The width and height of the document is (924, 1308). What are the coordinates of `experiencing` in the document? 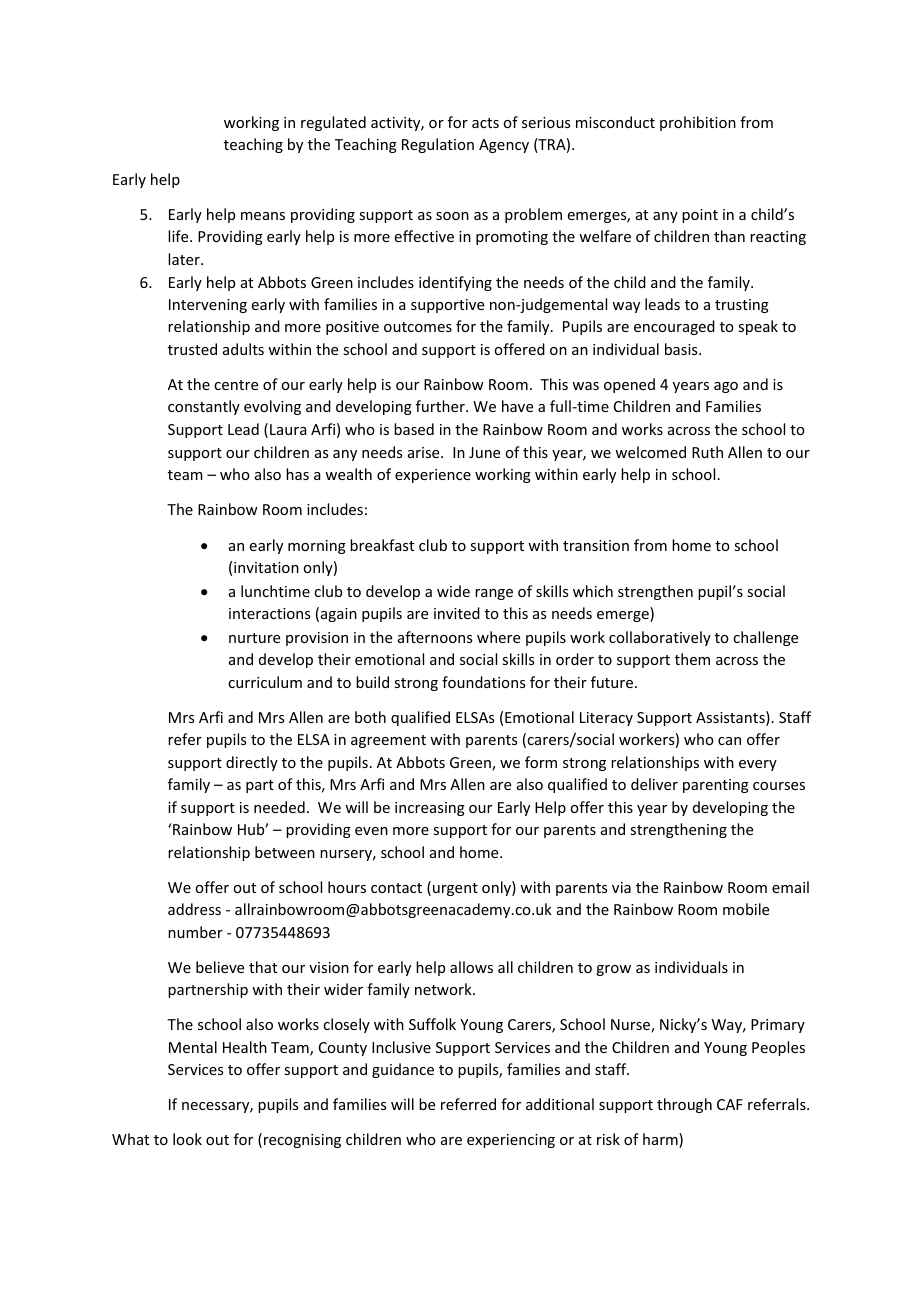 It's located at (511, 1141).
